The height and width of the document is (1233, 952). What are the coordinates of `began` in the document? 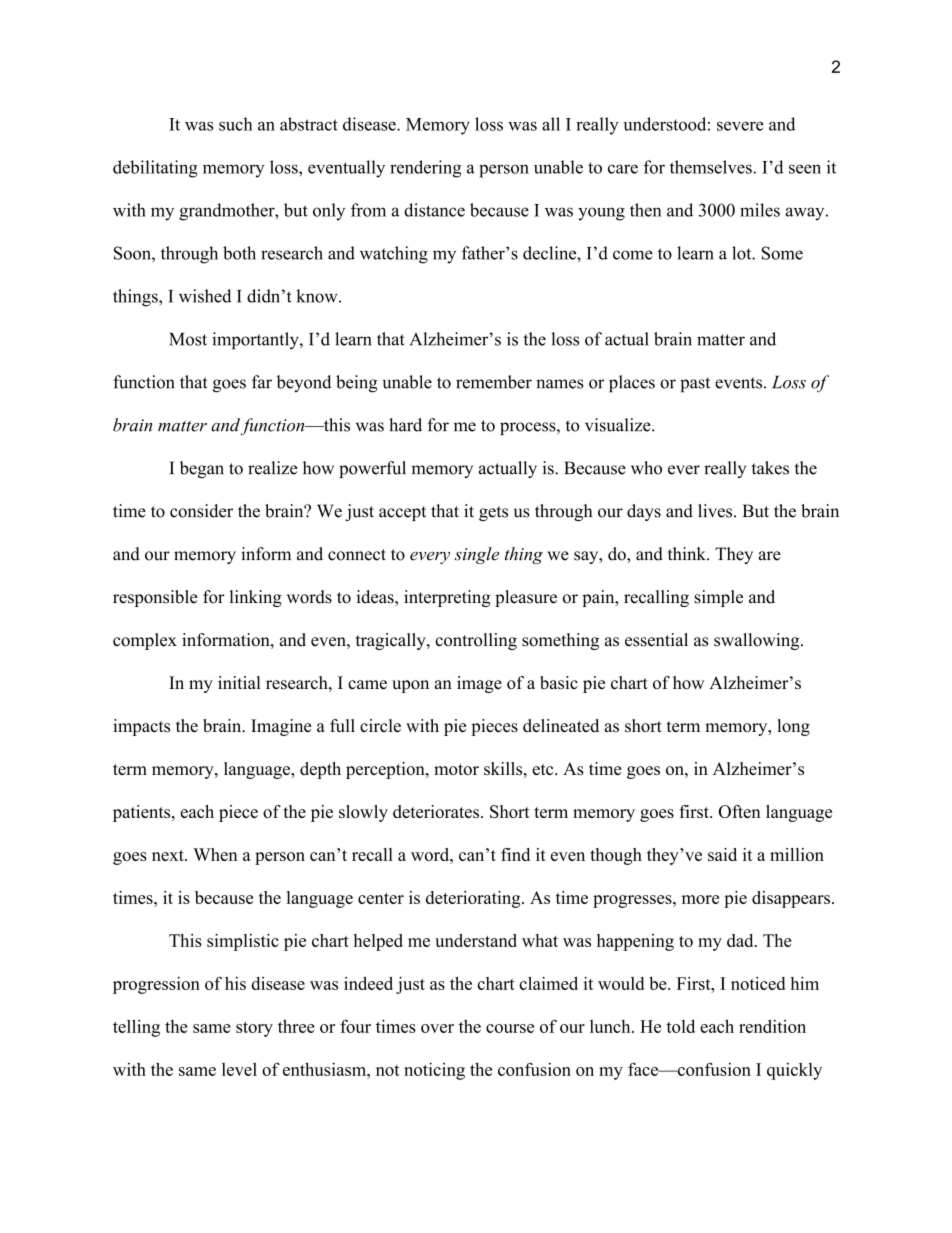 It's located at (202, 469).
